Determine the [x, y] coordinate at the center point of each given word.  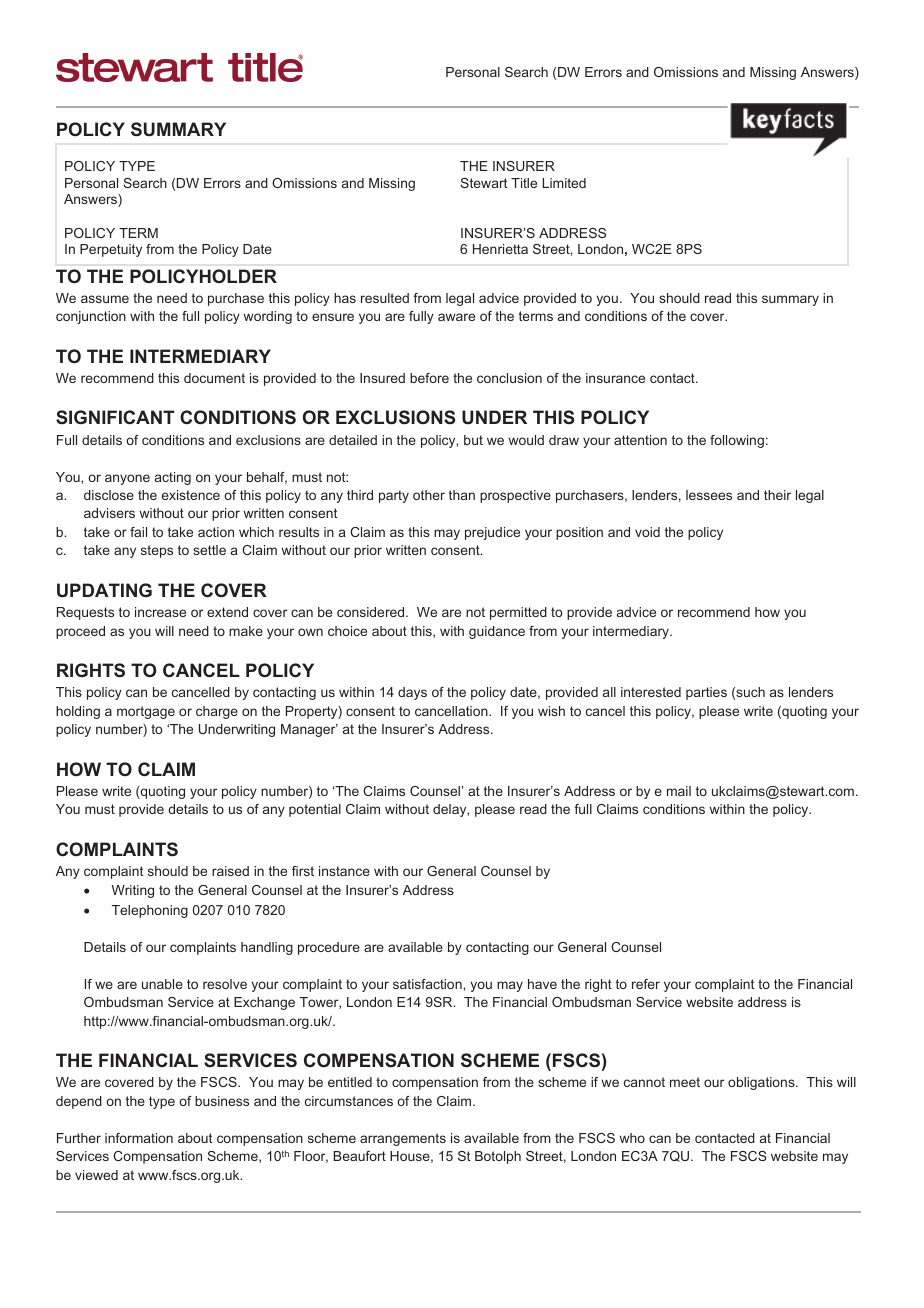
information [139, 1138]
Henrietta [500, 249]
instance [344, 871]
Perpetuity [111, 250]
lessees [709, 495]
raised [230, 871]
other [429, 495]
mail [679, 791]
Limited [564, 183]
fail [138, 532]
